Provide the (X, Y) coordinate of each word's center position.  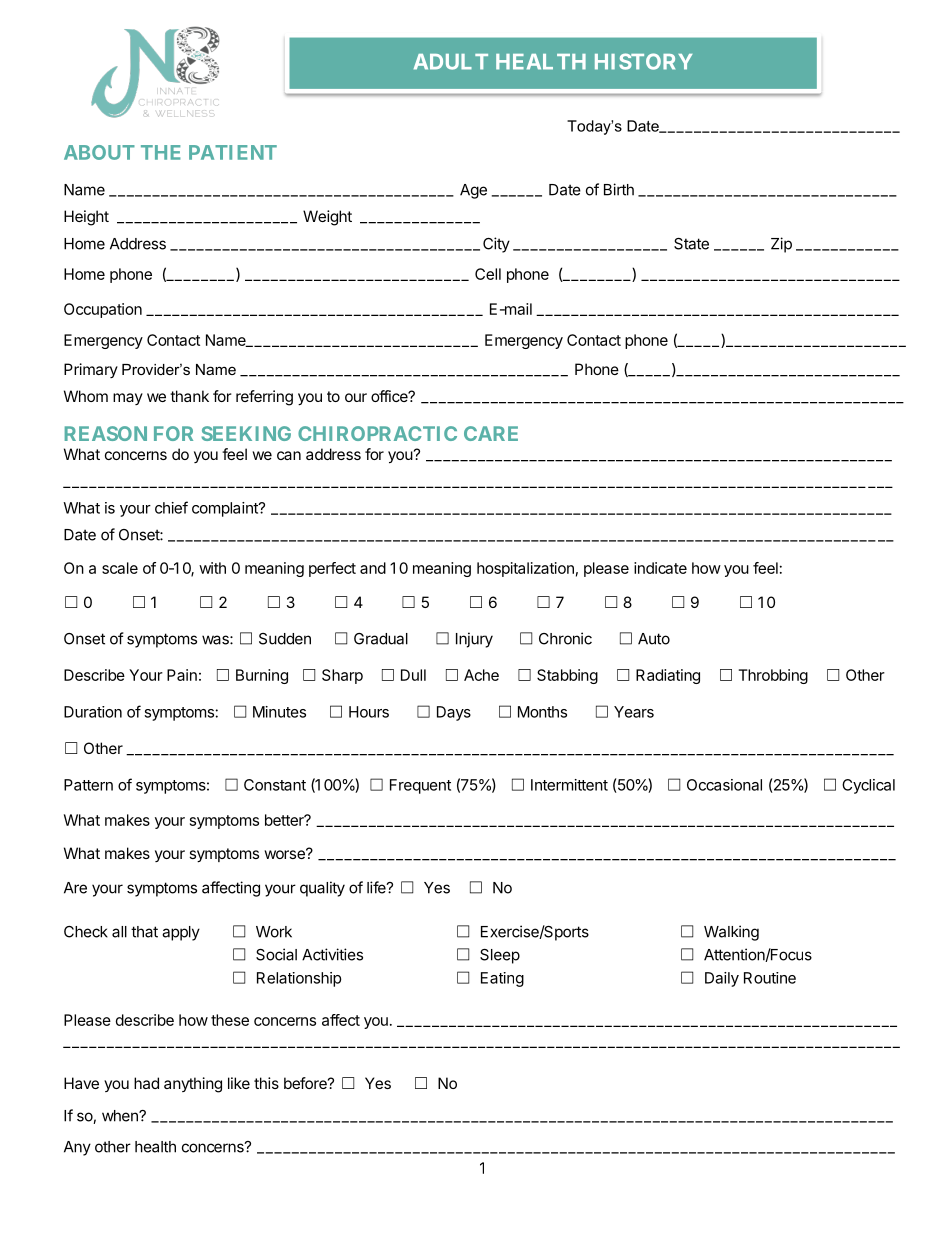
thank (189, 396)
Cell (488, 274)
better (285, 820)
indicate (660, 568)
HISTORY (643, 61)
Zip (781, 245)
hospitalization (525, 569)
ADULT (451, 62)
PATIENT (233, 152)
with (212, 568)
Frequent (420, 786)
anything (193, 1085)
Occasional (724, 785)
